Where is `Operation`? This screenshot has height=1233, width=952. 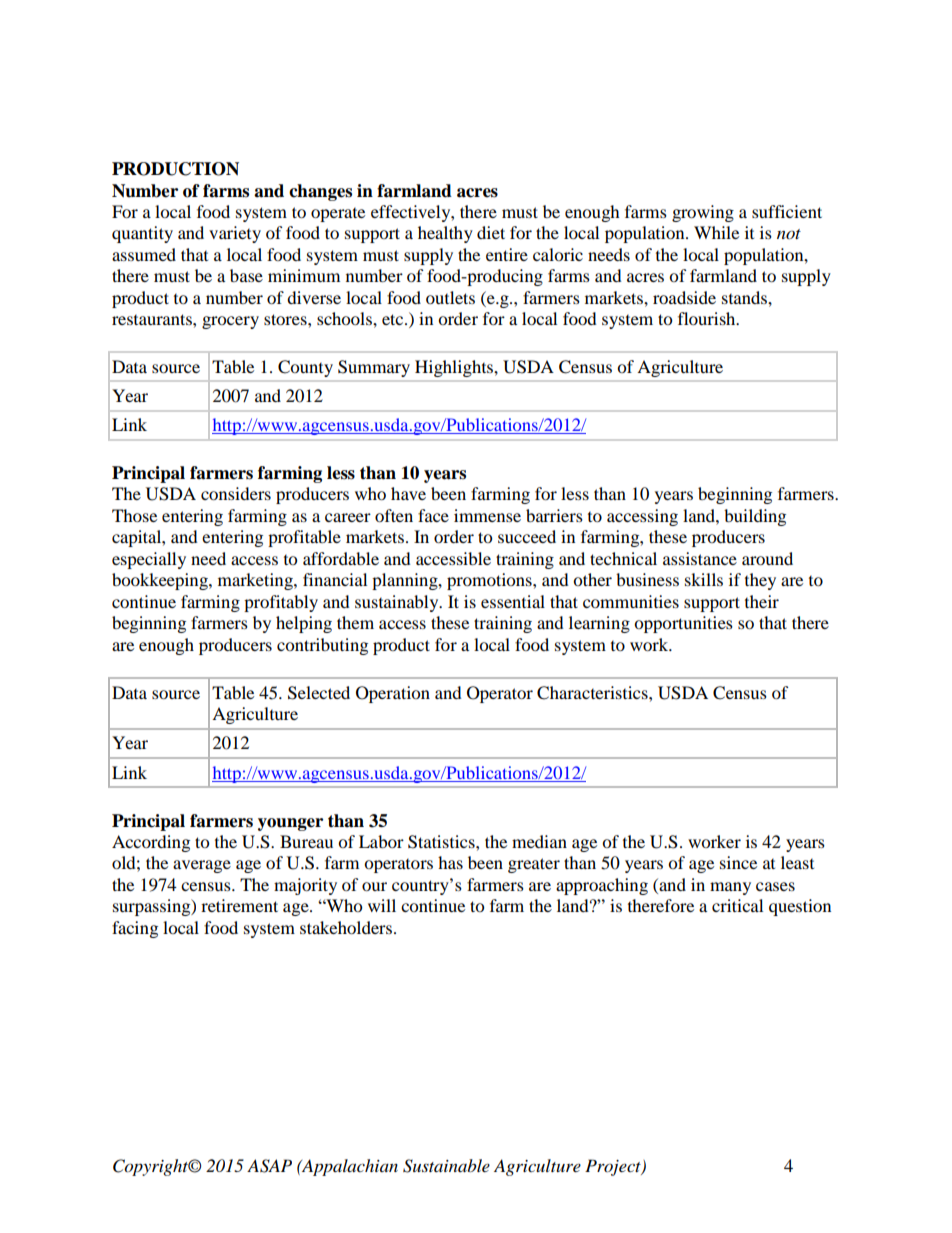 Operation is located at coordinates (393, 694).
